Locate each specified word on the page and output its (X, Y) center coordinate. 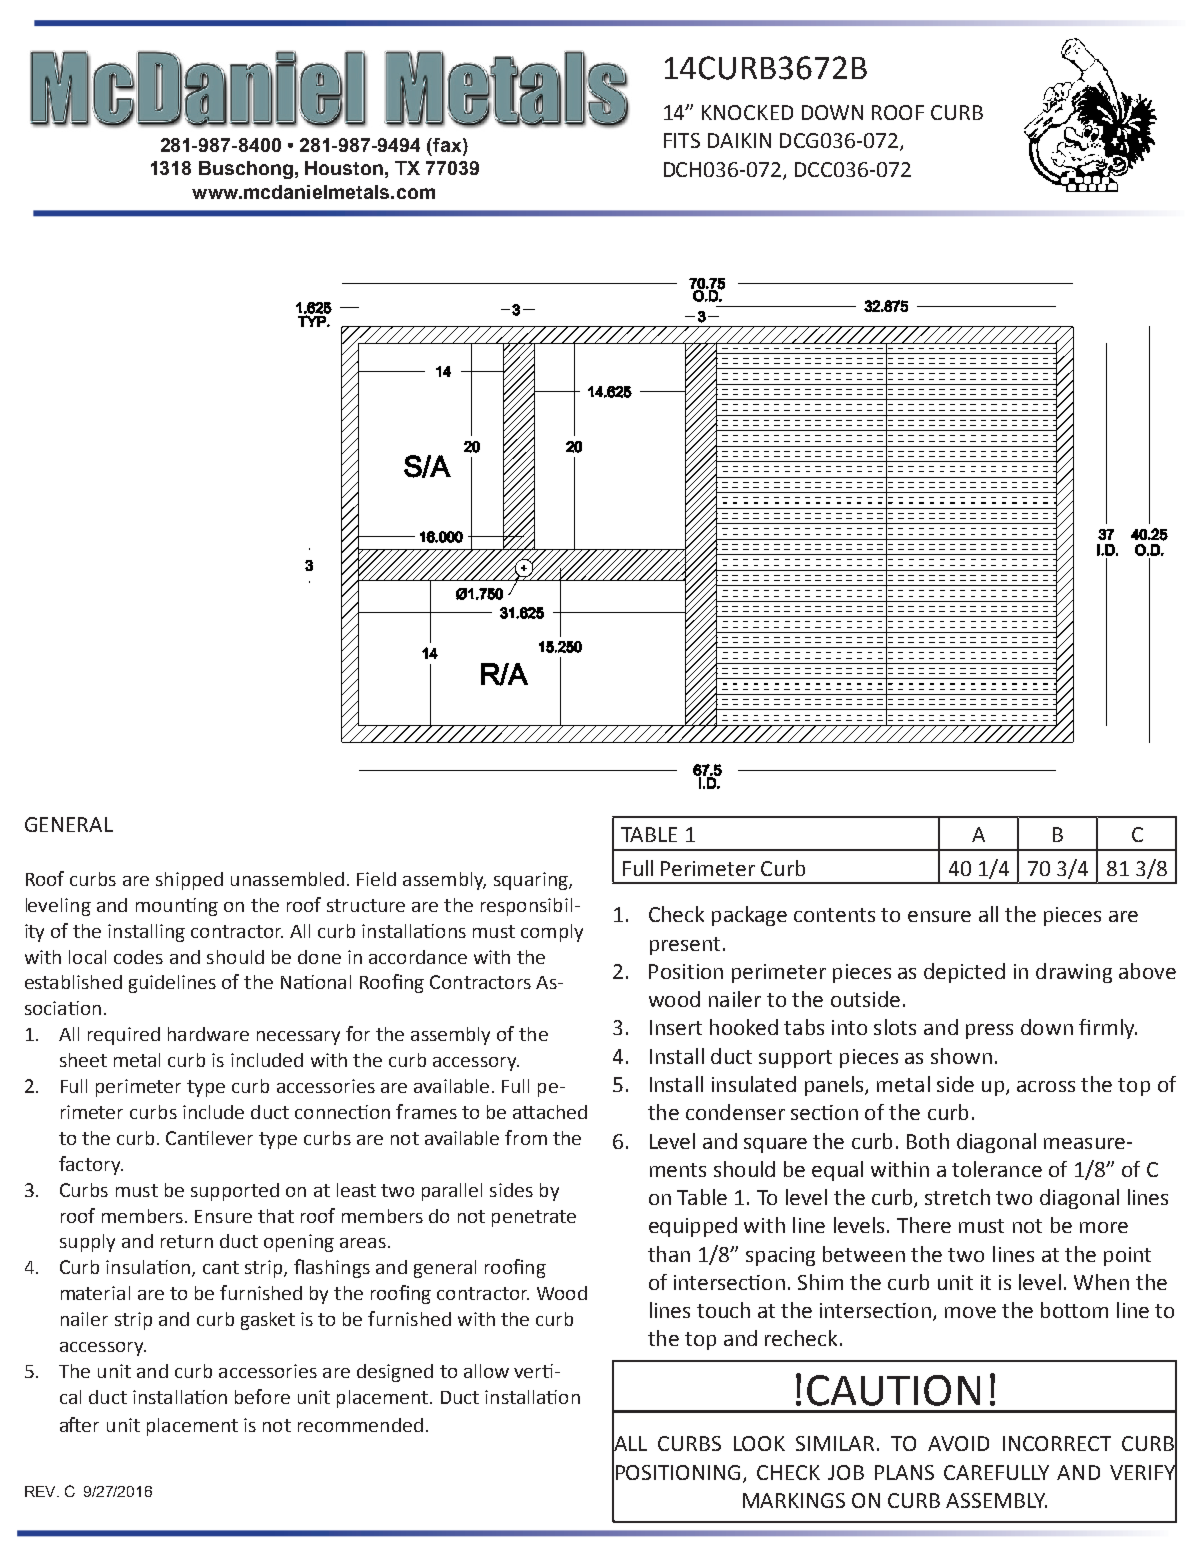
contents (834, 915)
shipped (189, 881)
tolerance (997, 1169)
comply (552, 933)
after (79, 1424)
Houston (344, 168)
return (187, 1241)
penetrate (534, 1218)
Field (376, 879)
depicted (964, 973)
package (749, 916)
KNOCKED (747, 112)
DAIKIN (739, 140)
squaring (532, 881)
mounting (177, 907)
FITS (682, 140)
